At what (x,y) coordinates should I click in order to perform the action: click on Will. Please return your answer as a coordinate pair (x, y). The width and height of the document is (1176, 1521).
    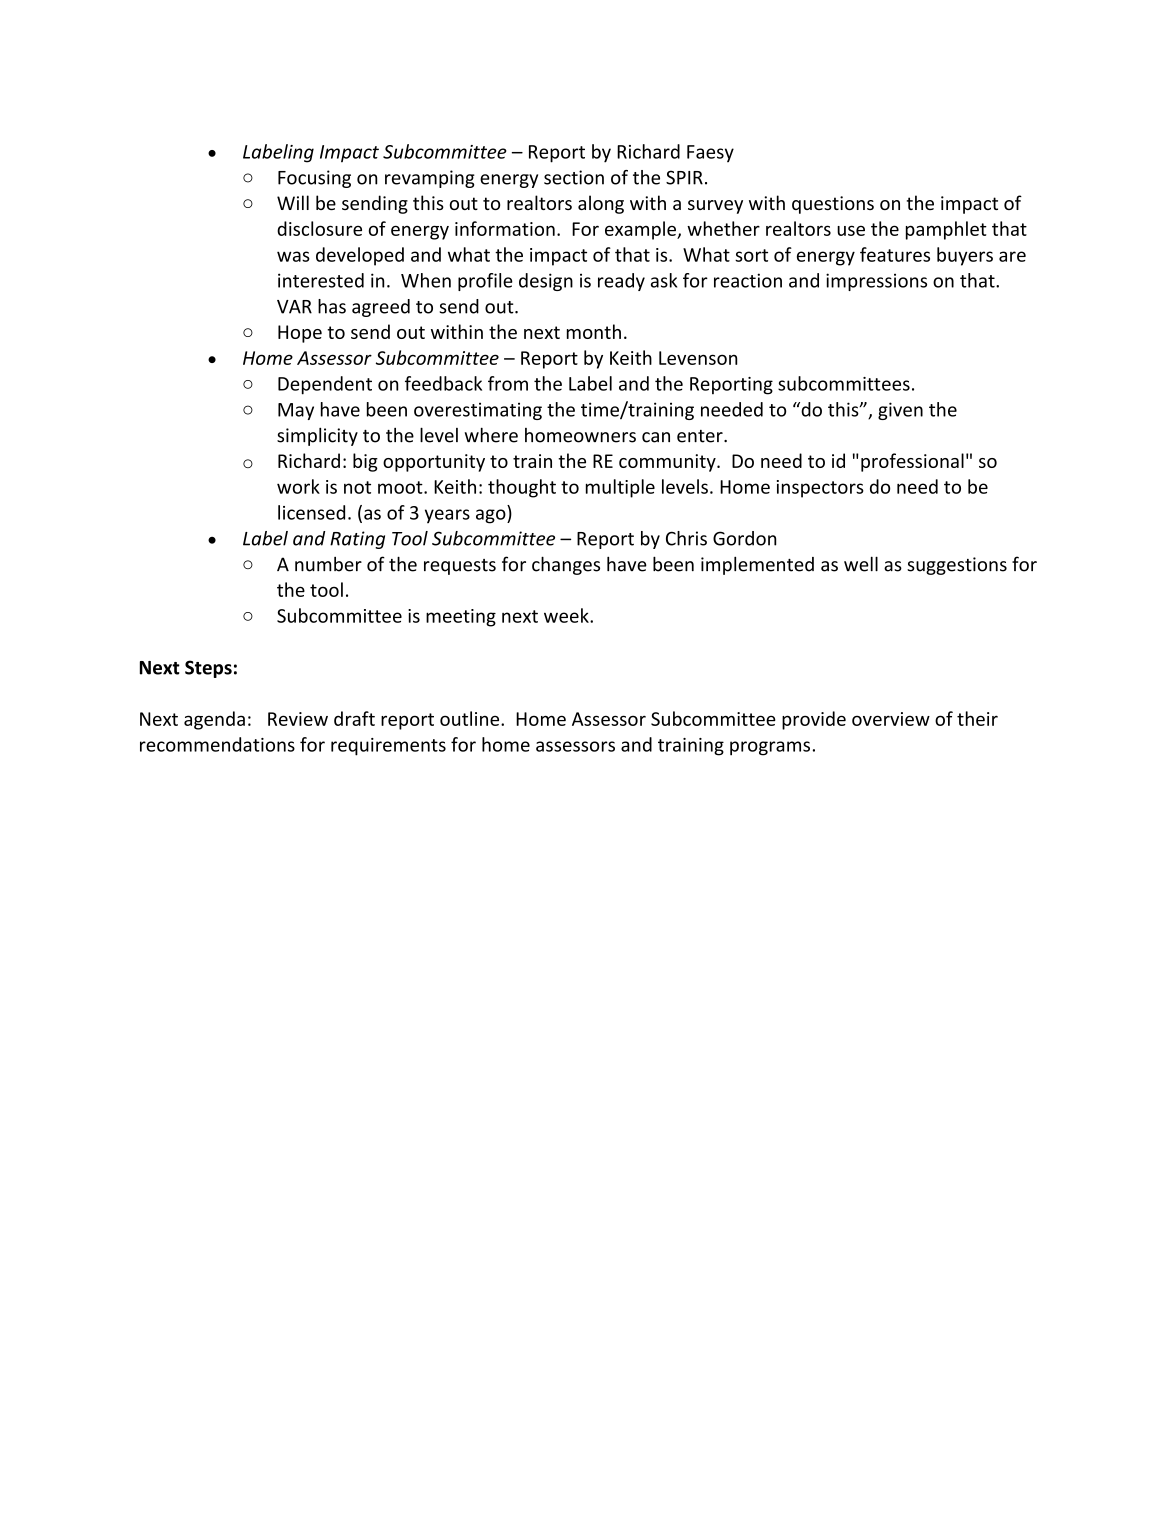
    Looking at the image, I should click on (293, 202).
